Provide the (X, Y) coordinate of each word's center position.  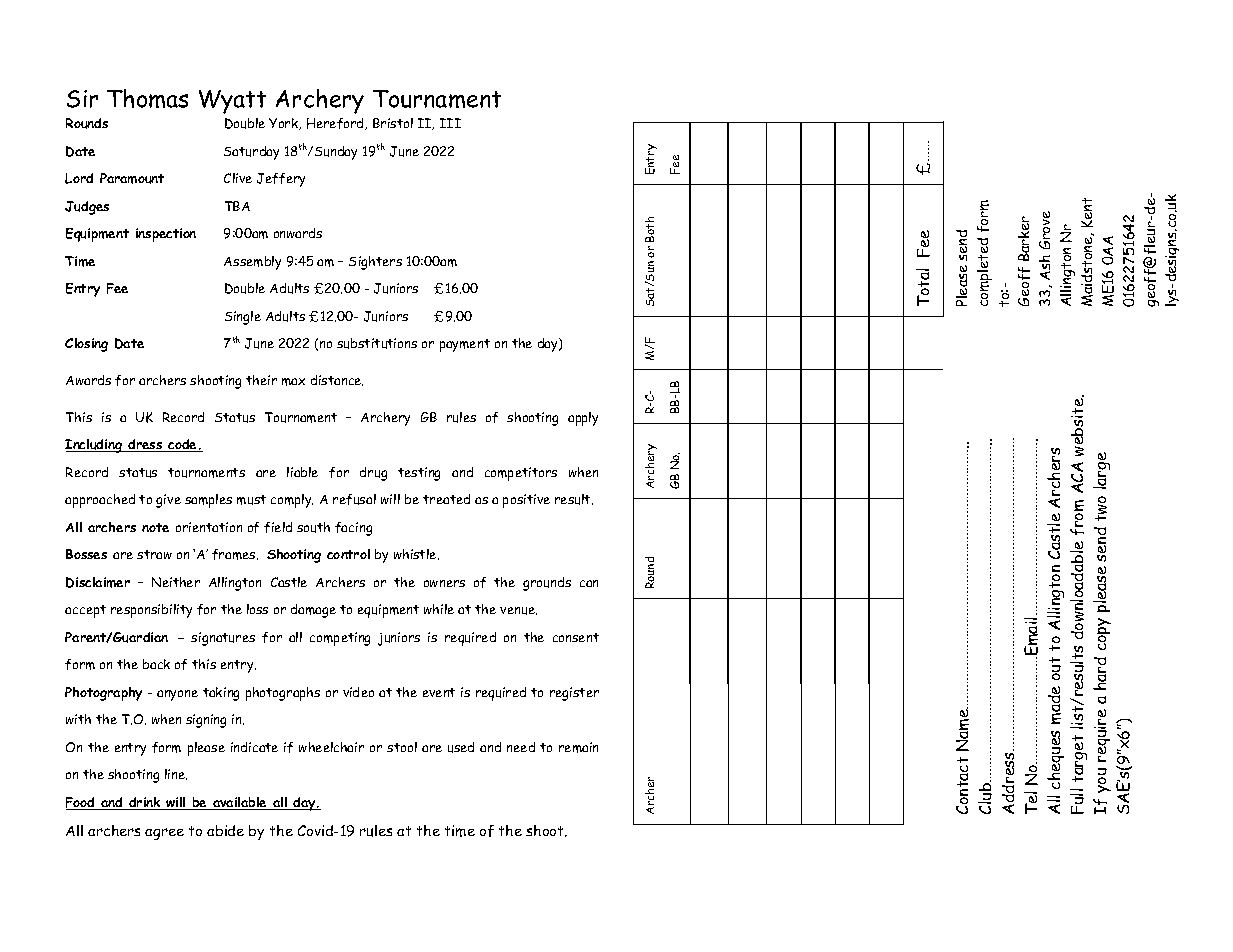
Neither (176, 582)
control (348, 554)
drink (145, 803)
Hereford (336, 124)
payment (465, 345)
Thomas (147, 98)
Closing (86, 345)
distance (337, 380)
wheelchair (331, 747)
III (450, 123)
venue (518, 611)
